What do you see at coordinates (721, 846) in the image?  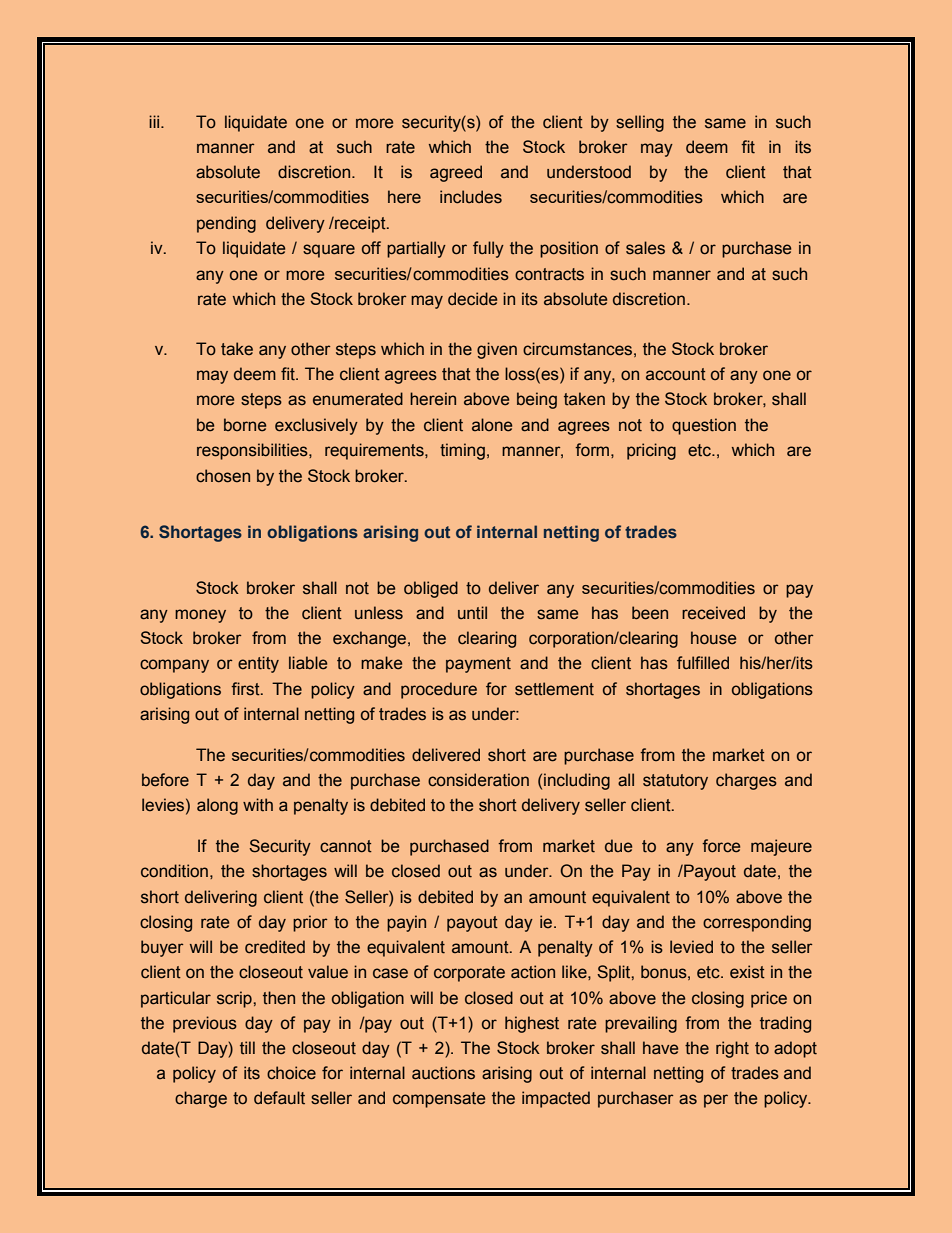 I see `force` at bounding box center [721, 846].
